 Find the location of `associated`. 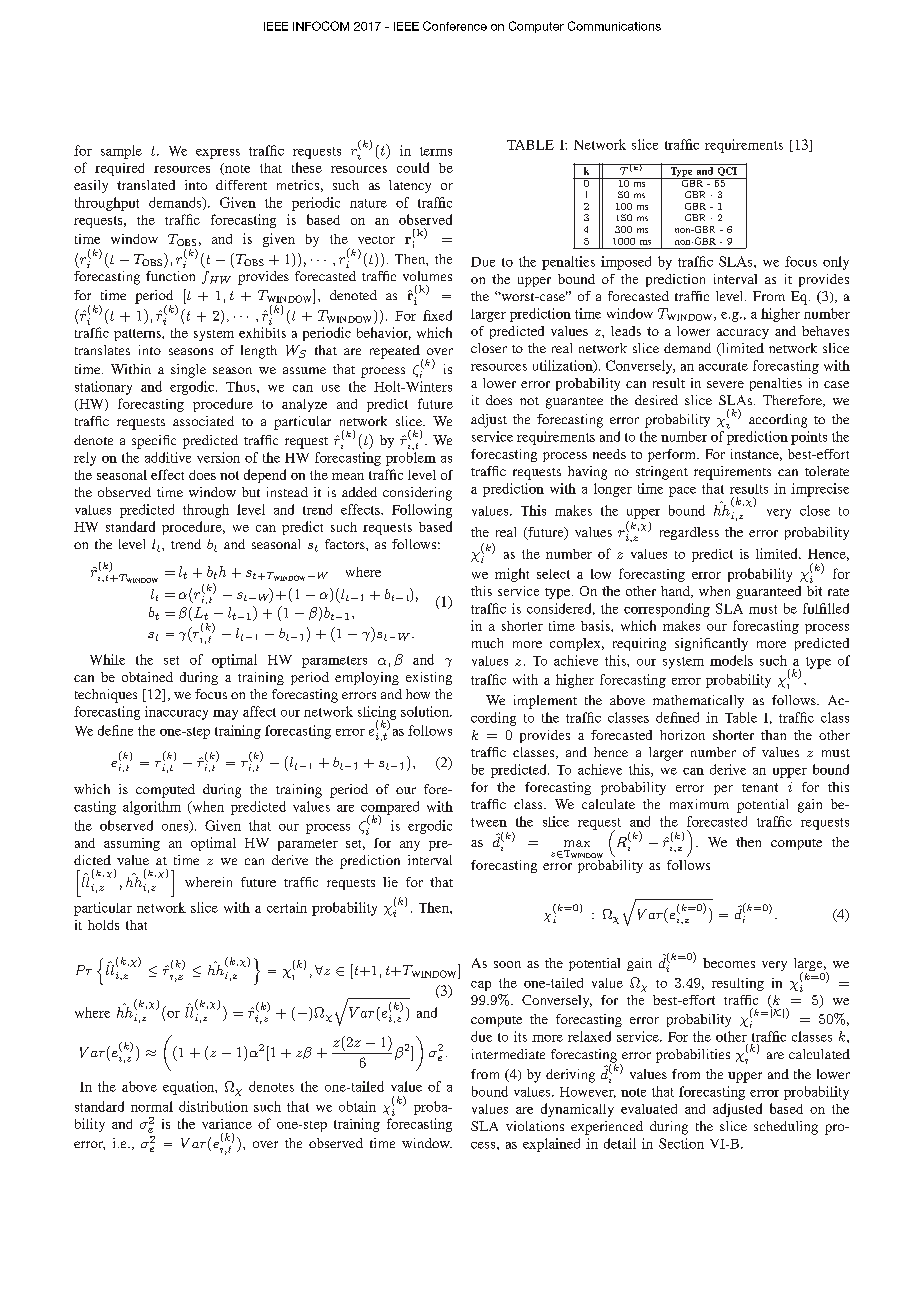

associated is located at coordinates (203, 421).
